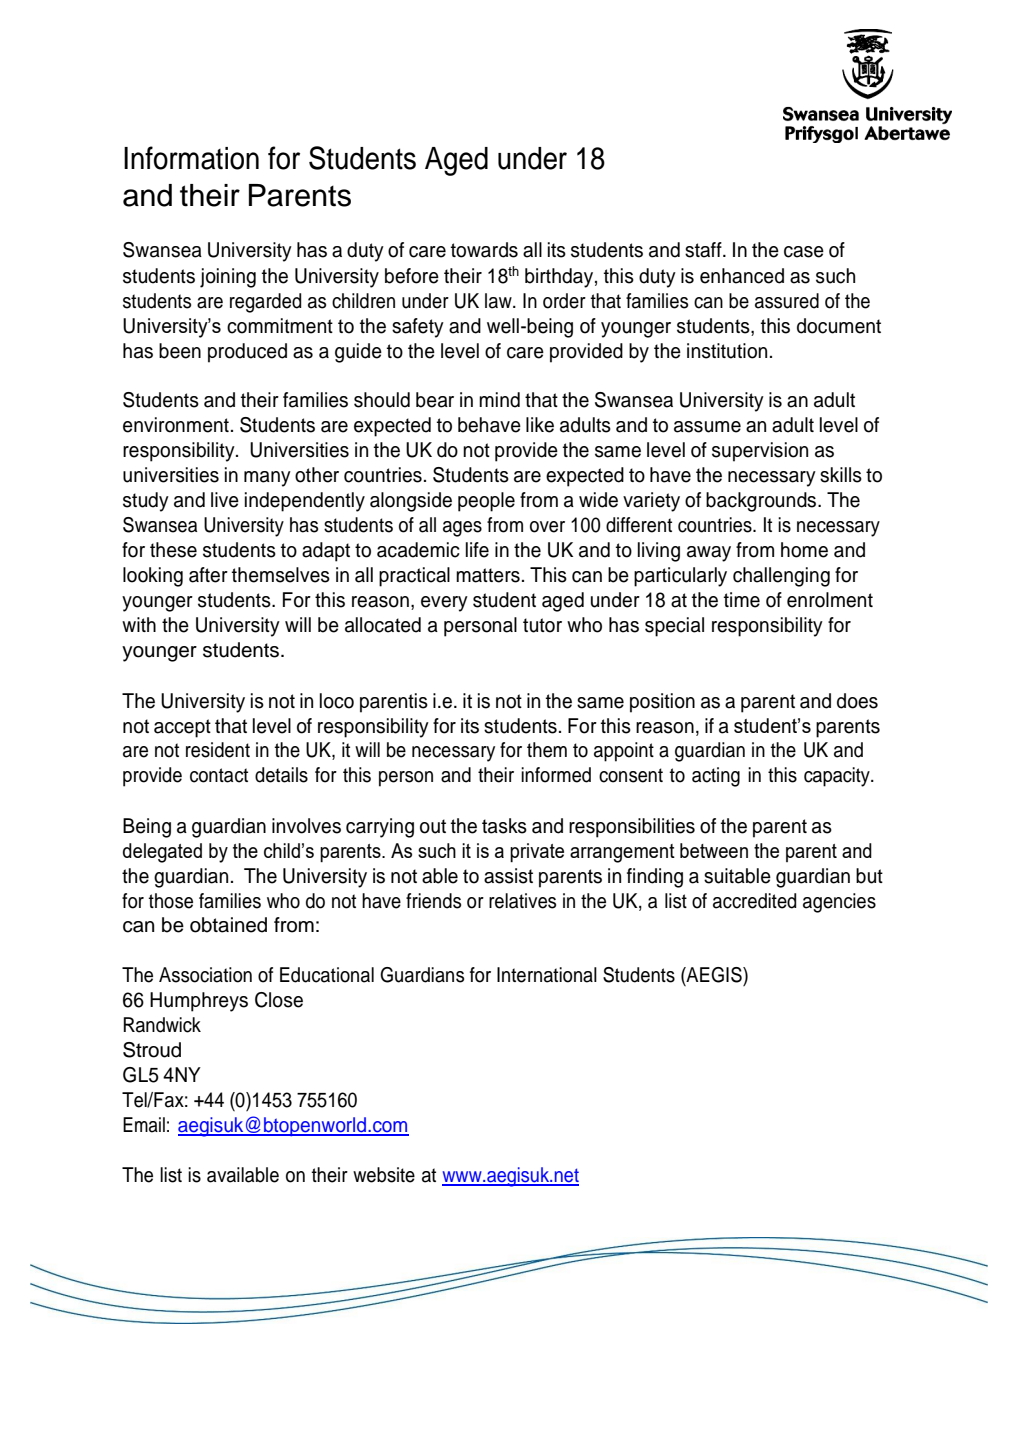 The width and height of the screenshot is (1017, 1439). Describe the element at coordinates (384, 1175) in the screenshot. I see `website` at that location.
